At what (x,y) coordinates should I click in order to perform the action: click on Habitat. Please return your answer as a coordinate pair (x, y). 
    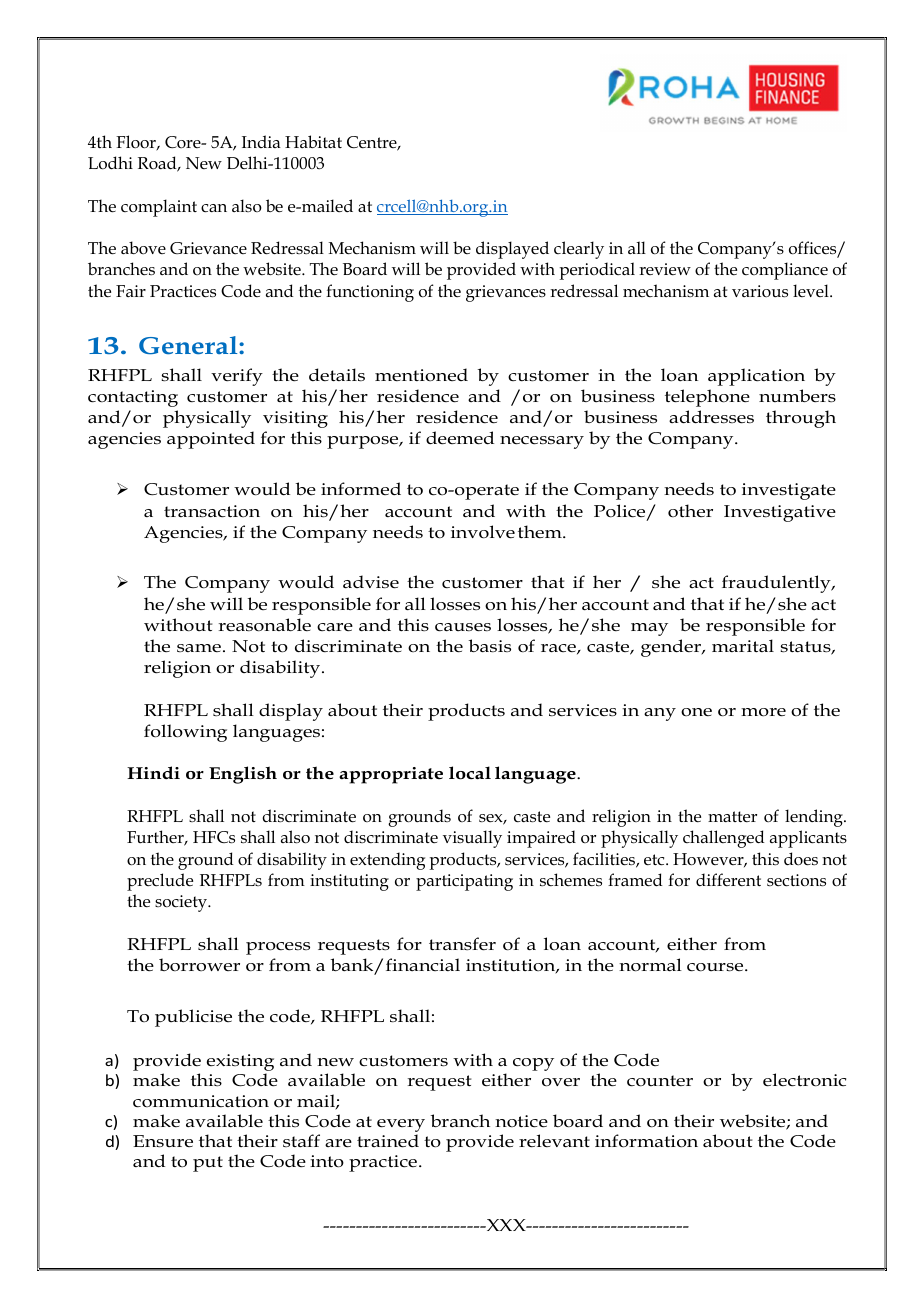
    Looking at the image, I should click on (313, 141).
